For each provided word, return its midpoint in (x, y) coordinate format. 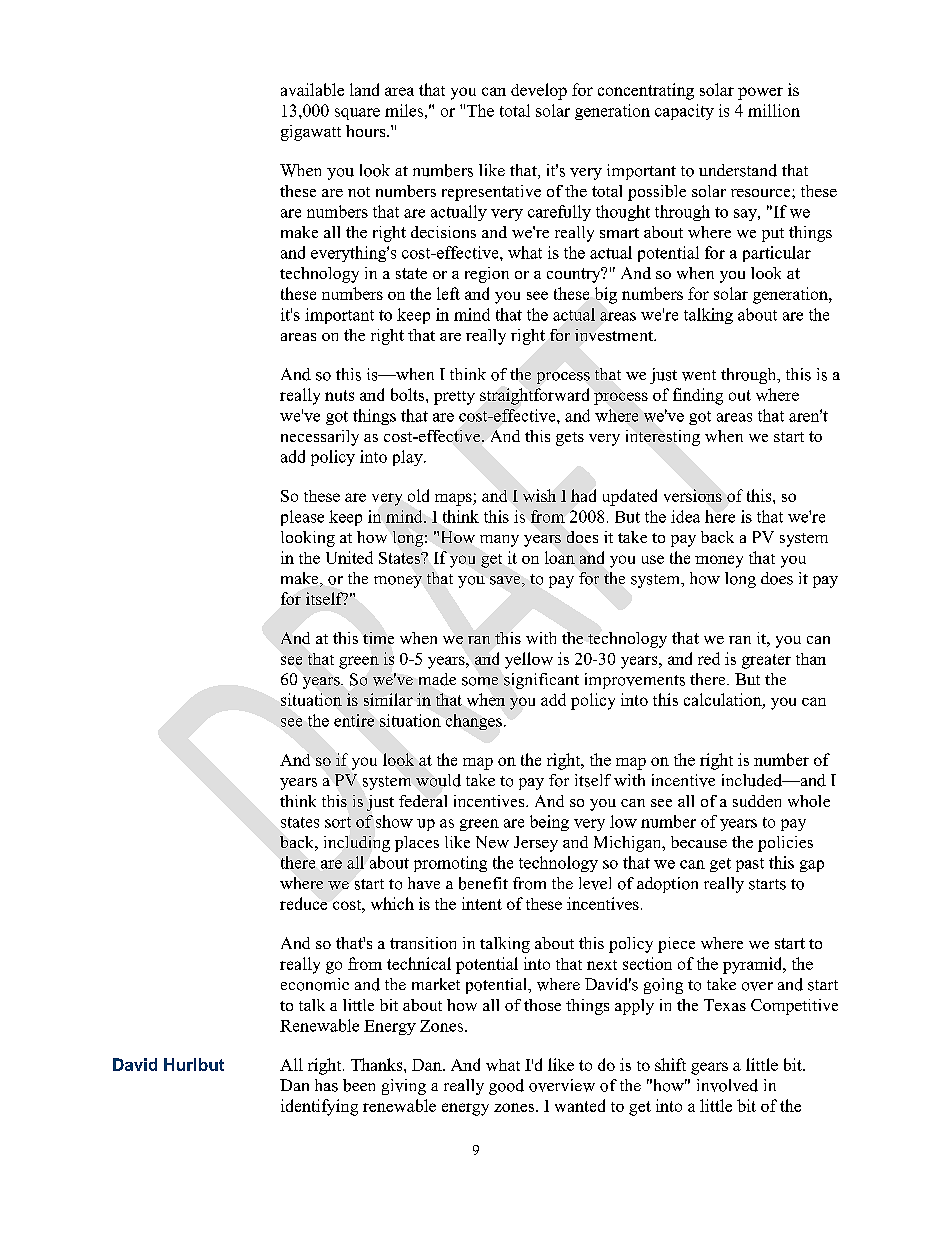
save (506, 581)
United (349, 557)
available (312, 89)
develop (539, 91)
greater (766, 661)
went (699, 375)
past (750, 865)
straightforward (534, 396)
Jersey (536, 844)
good (506, 1087)
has (326, 1085)
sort (338, 822)
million (774, 110)
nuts (339, 395)
